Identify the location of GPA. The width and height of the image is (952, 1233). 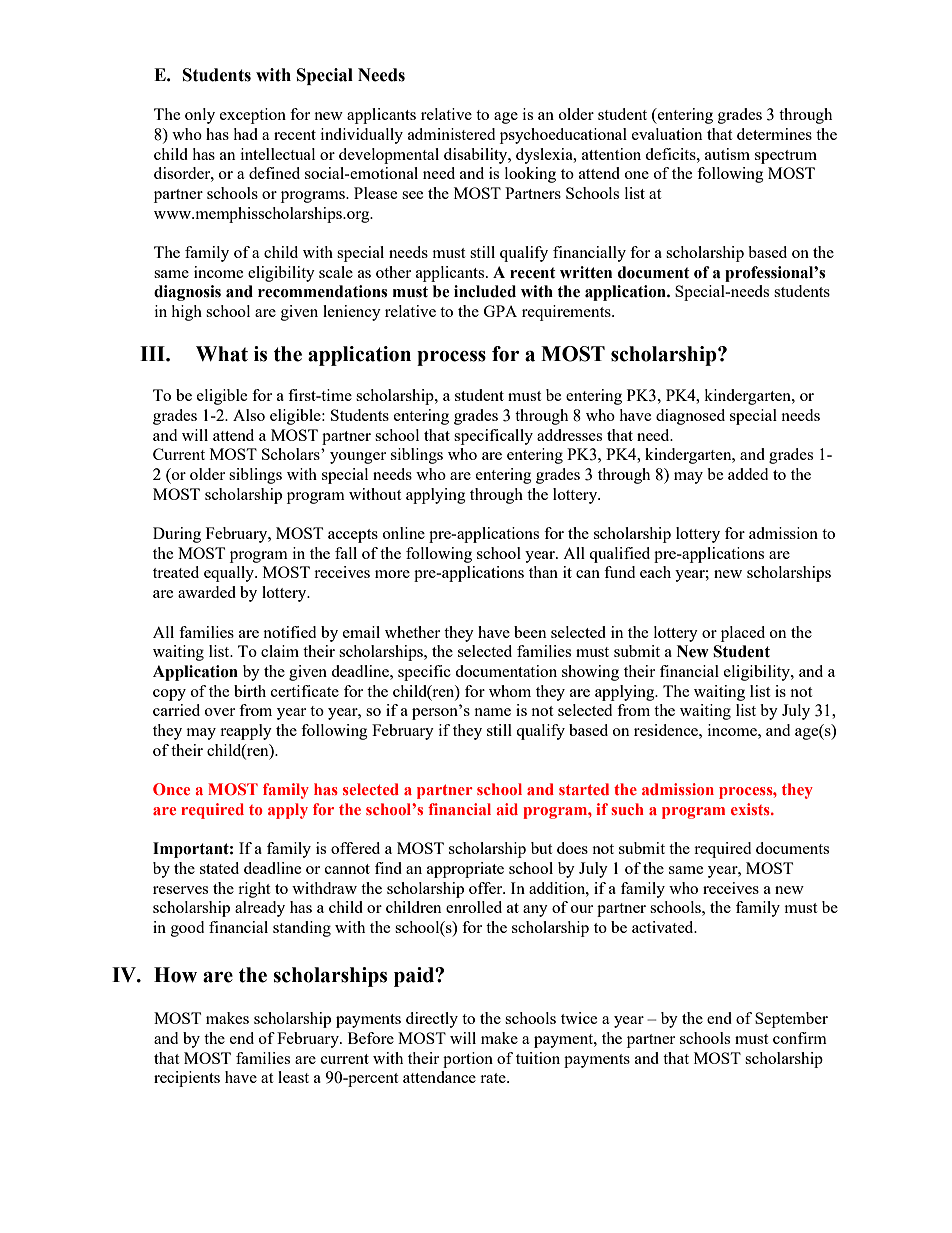
(500, 311).
